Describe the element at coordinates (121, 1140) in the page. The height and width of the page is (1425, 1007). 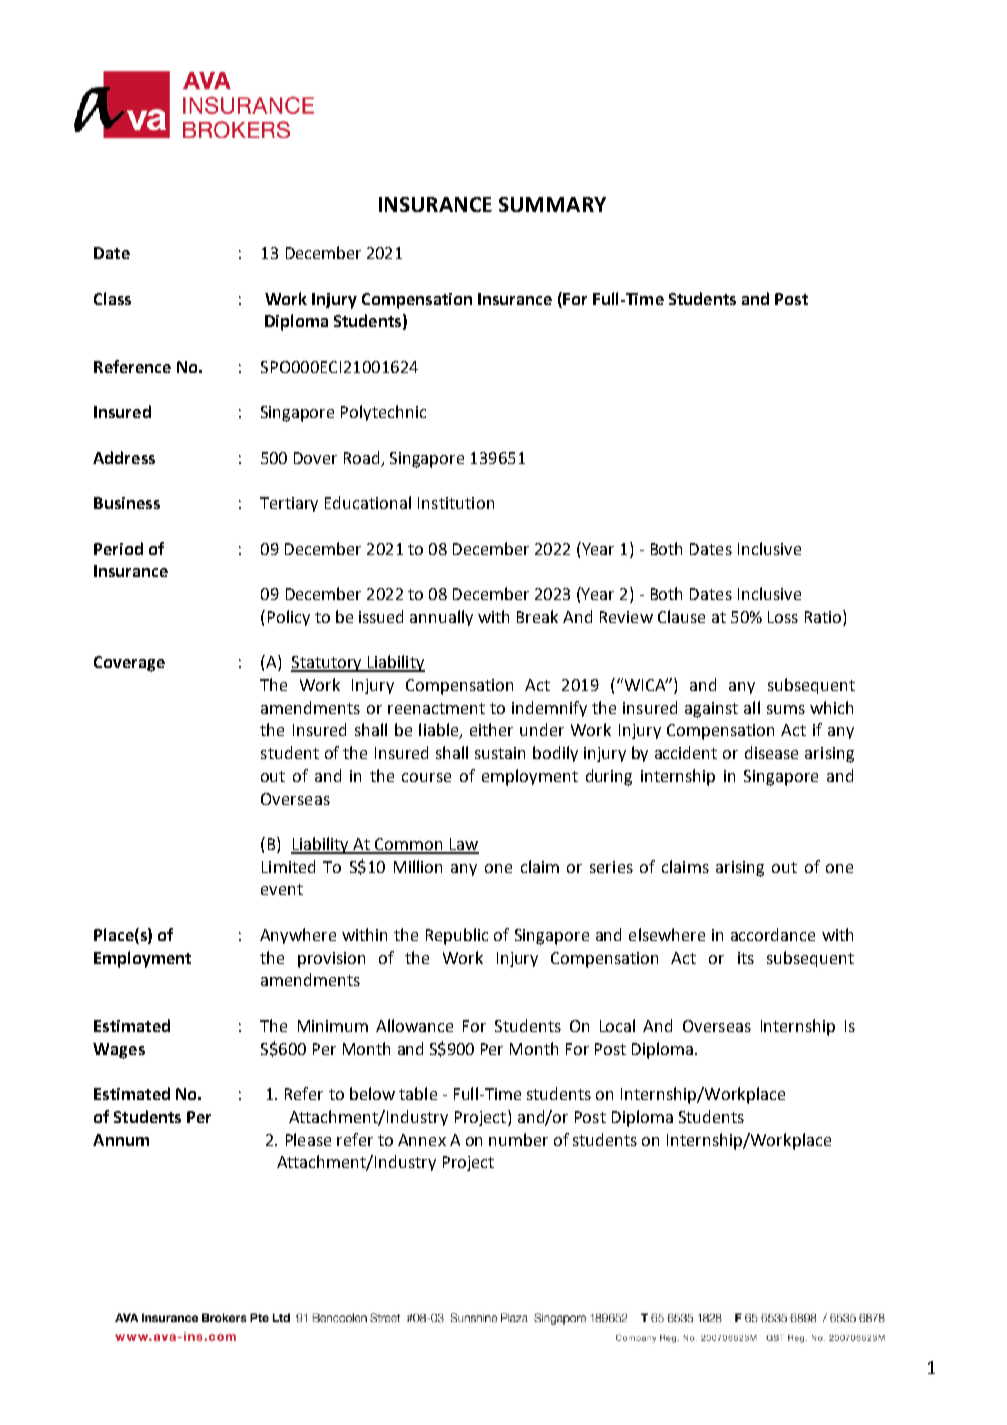
I see `Annum` at that location.
